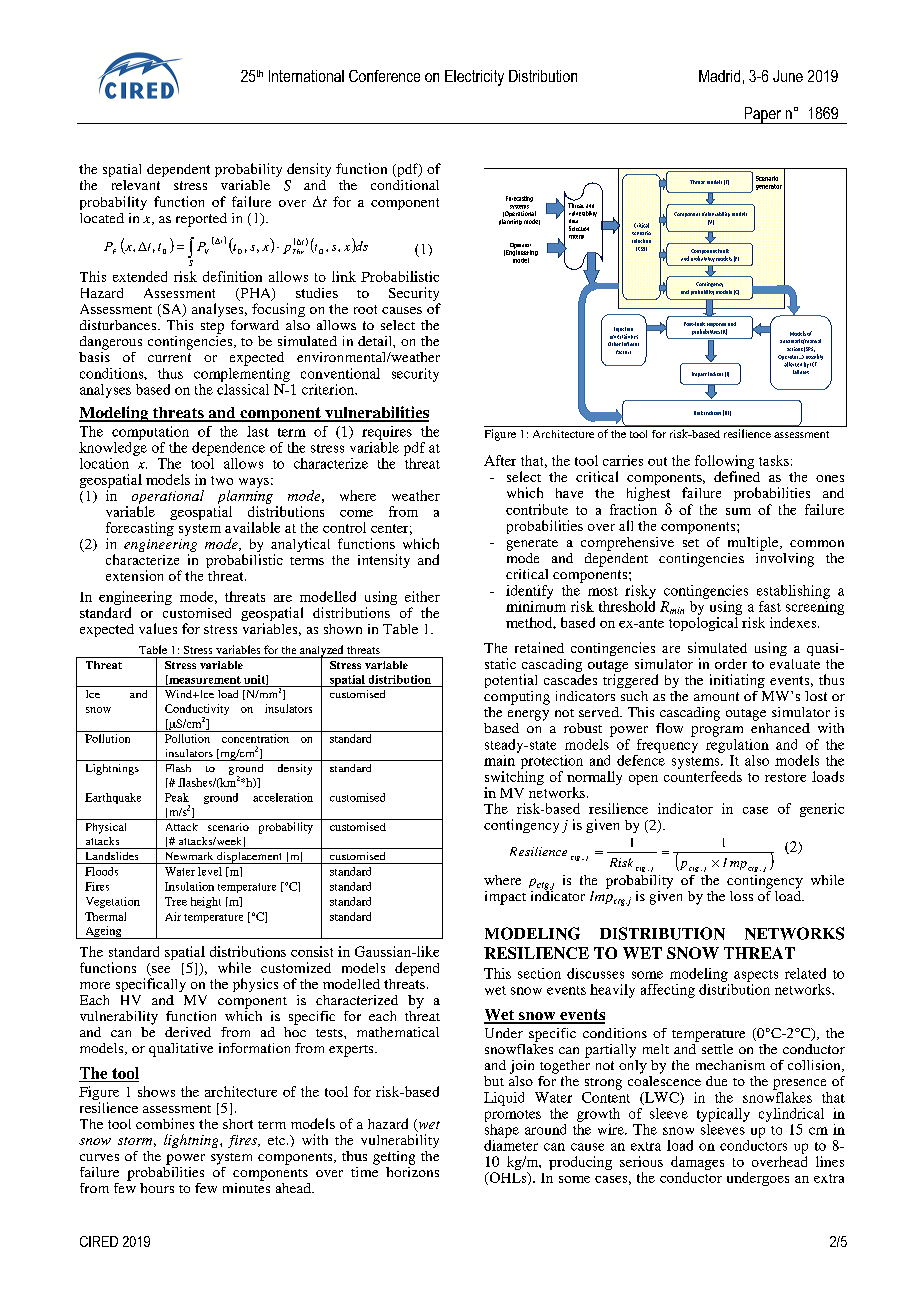 This image has width=924, height=1308. I want to click on Peak, so click(177, 797).
